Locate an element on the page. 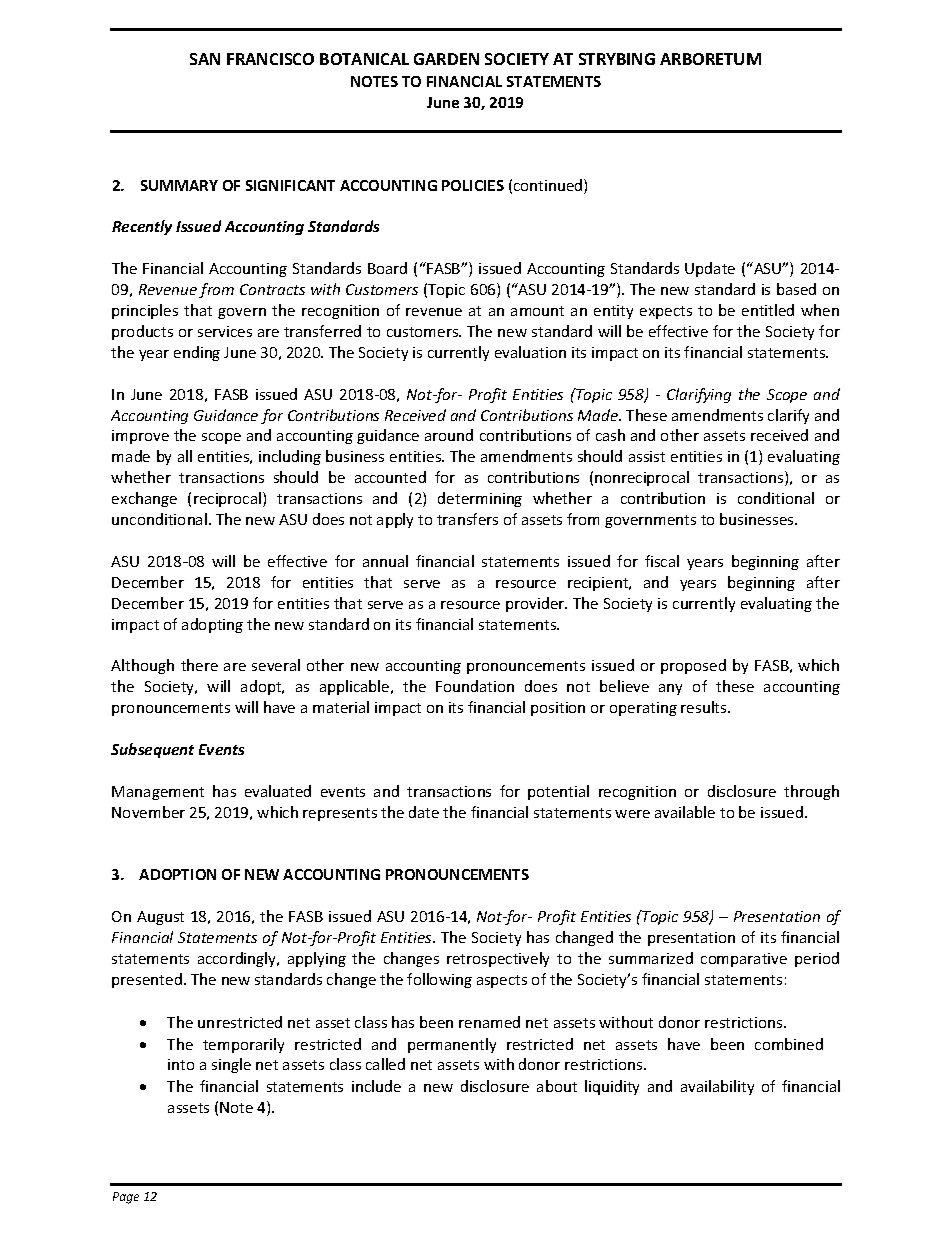 This page has width=952, height=1233. SAN is located at coordinates (205, 59).
